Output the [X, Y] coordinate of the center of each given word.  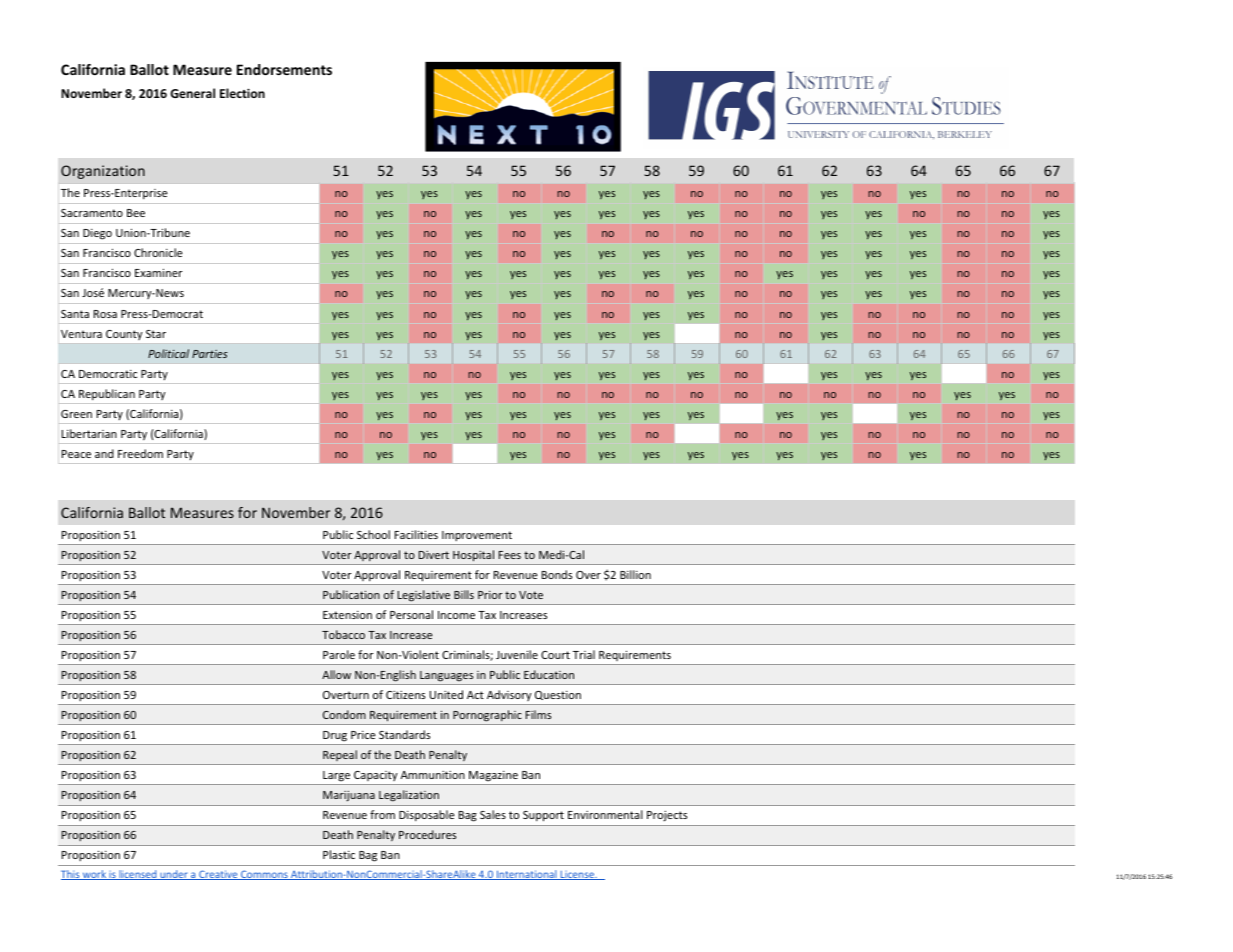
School [373, 534]
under [174, 875]
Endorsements [284, 69]
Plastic [339, 854]
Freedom [140, 453]
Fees [510, 555]
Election [242, 93]
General [192, 93]
